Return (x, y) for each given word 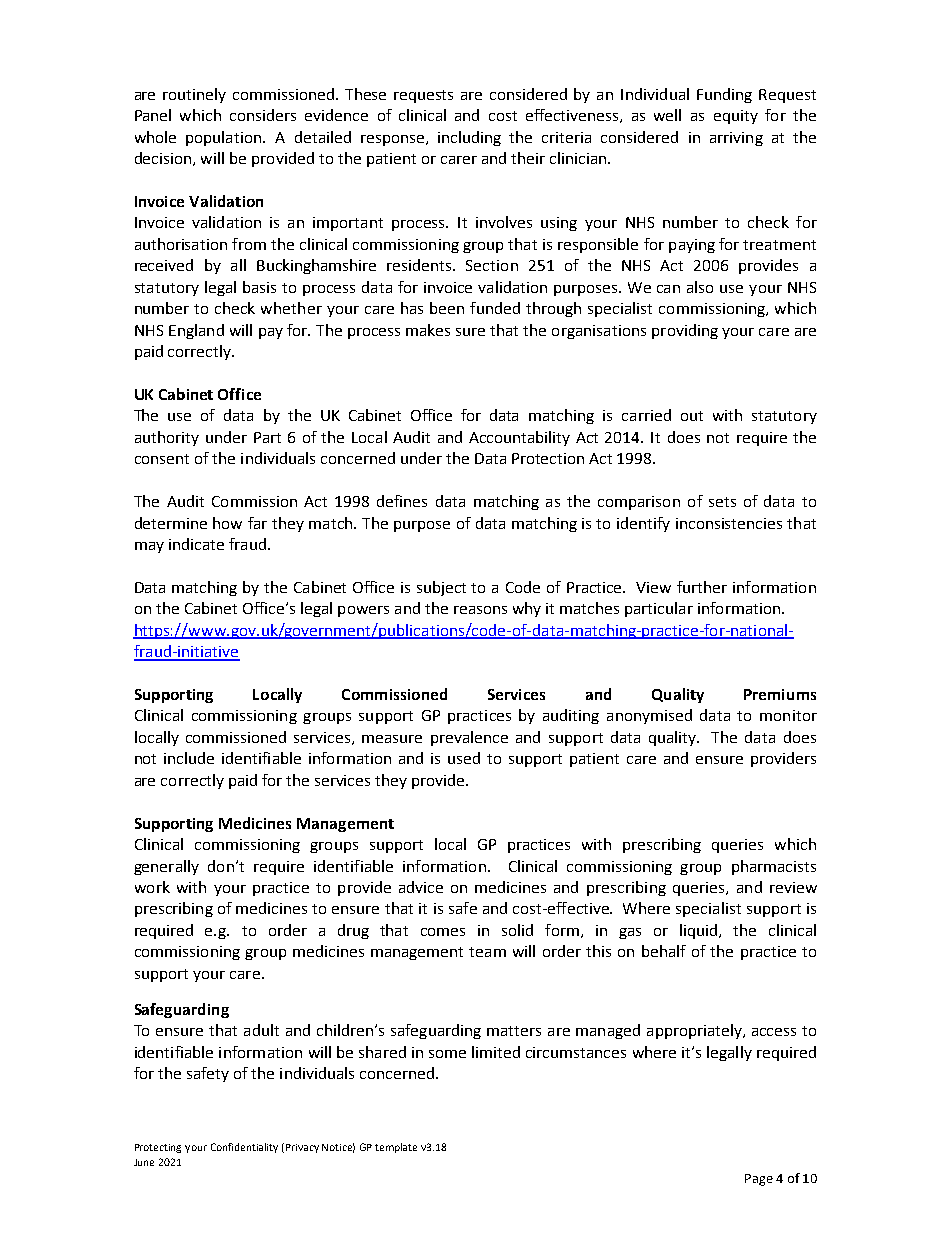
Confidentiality (244, 1148)
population (225, 138)
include (189, 758)
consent (162, 459)
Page (759, 1180)
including (469, 138)
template (396, 1148)
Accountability (519, 438)
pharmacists (774, 867)
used (464, 758)
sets (722, 502)
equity (736, 117)
